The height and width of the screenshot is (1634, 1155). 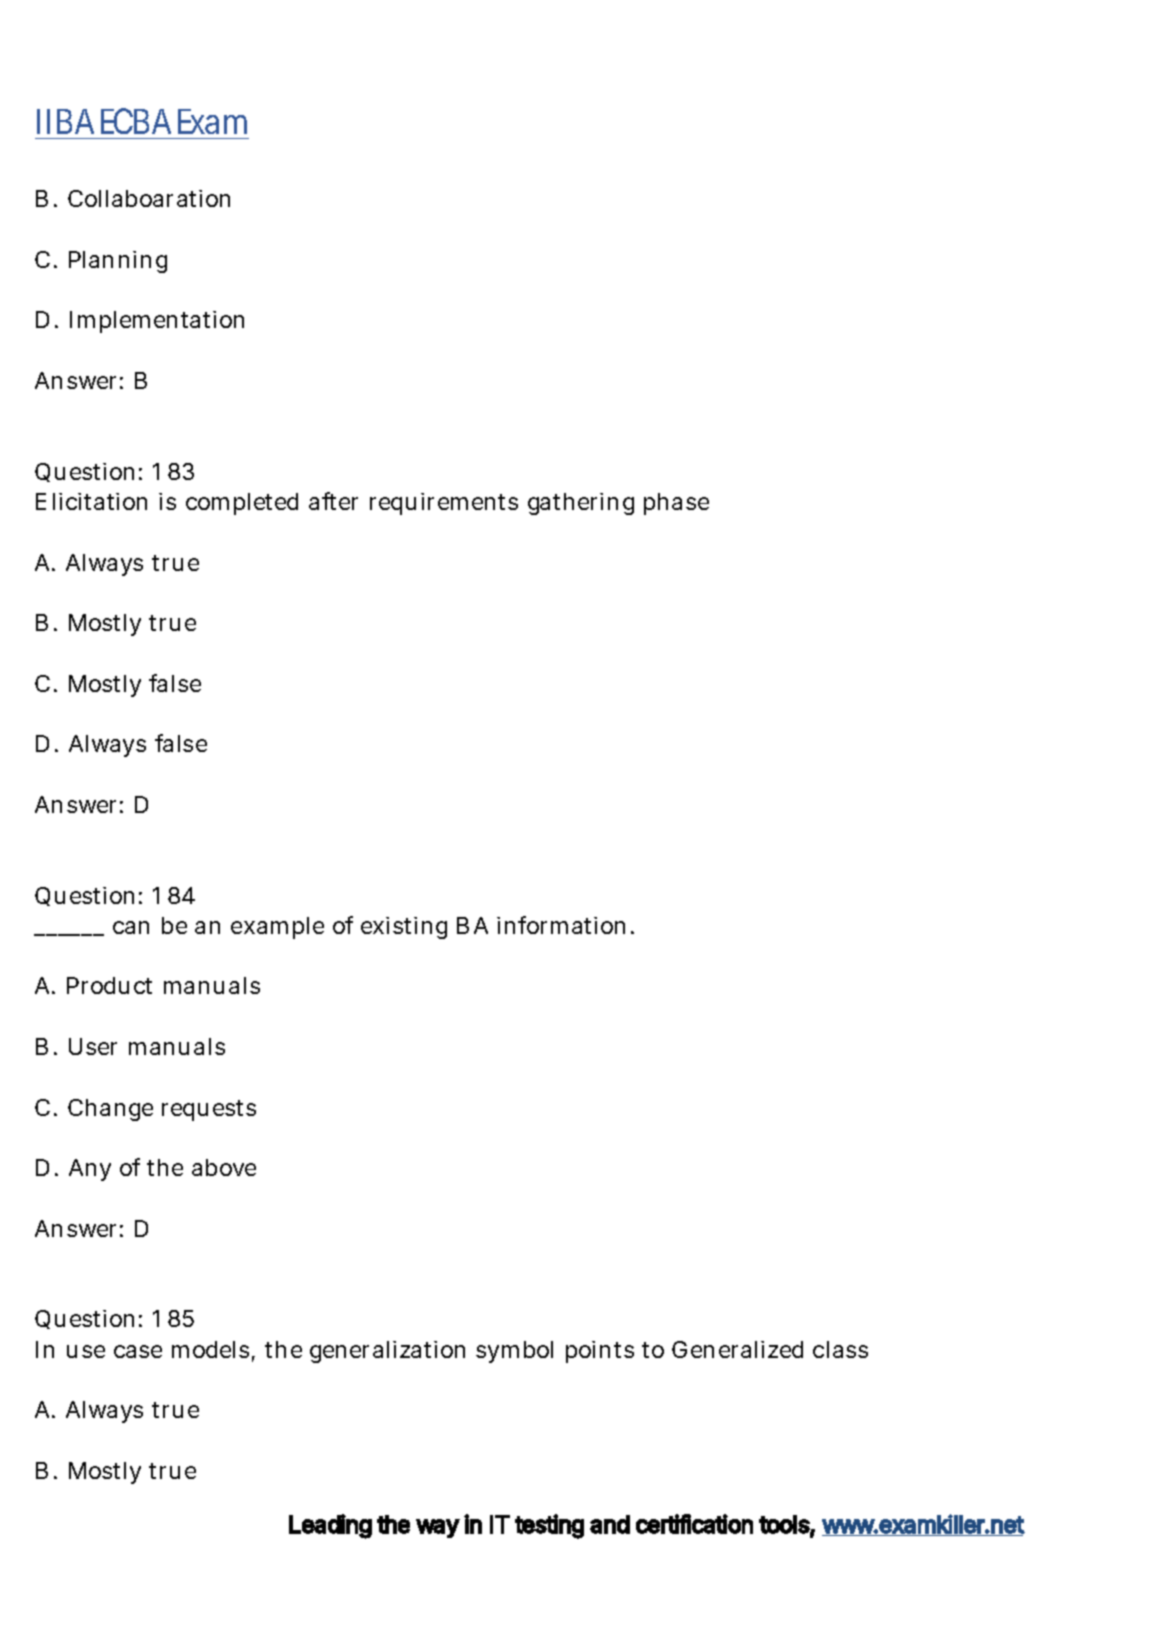 What do you see at coordinates (242, 504) in the screenshot?
I see `completed` at bounding box center [242, 504].
